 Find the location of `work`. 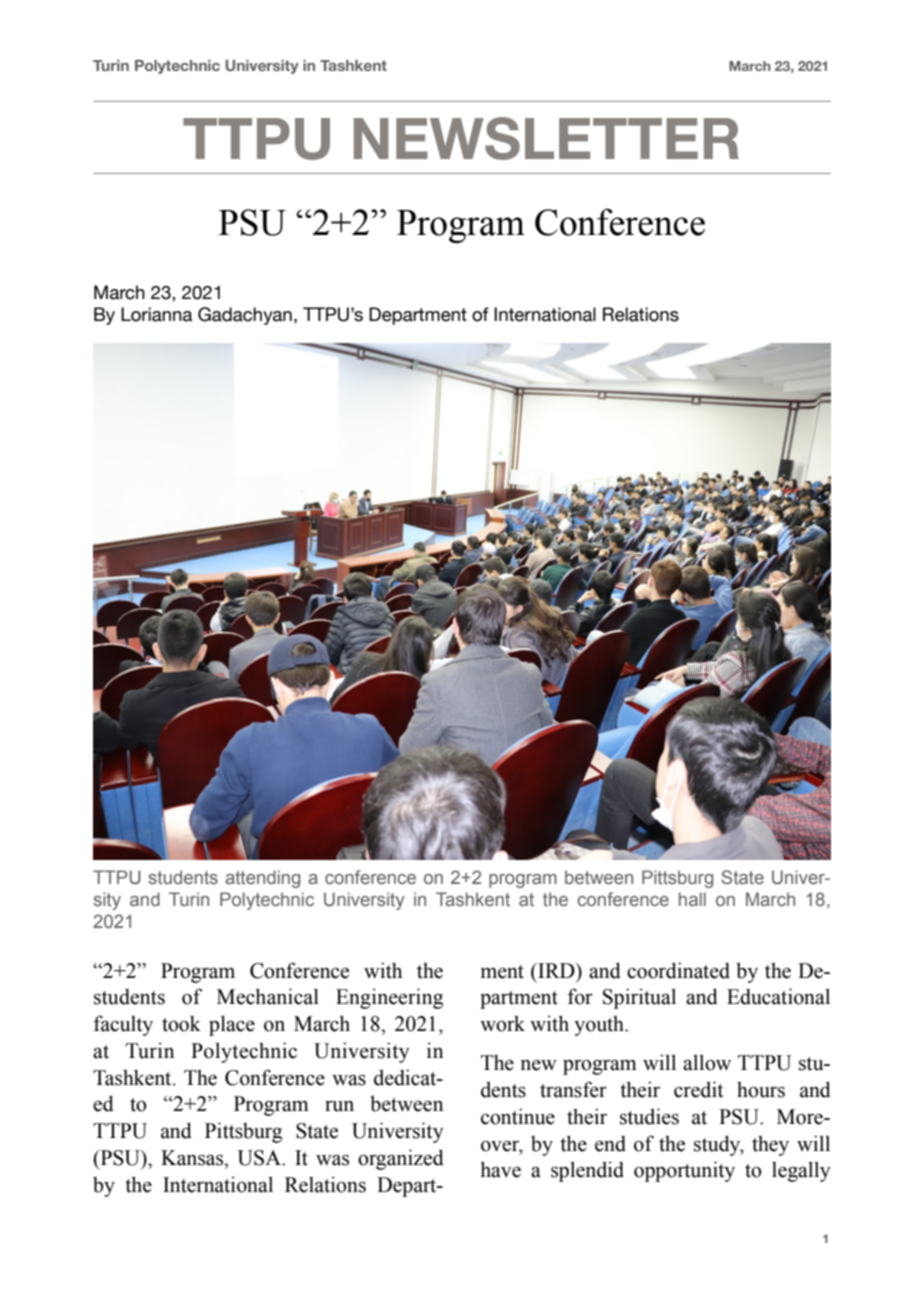

work is located at coordinates (502, 1024).
